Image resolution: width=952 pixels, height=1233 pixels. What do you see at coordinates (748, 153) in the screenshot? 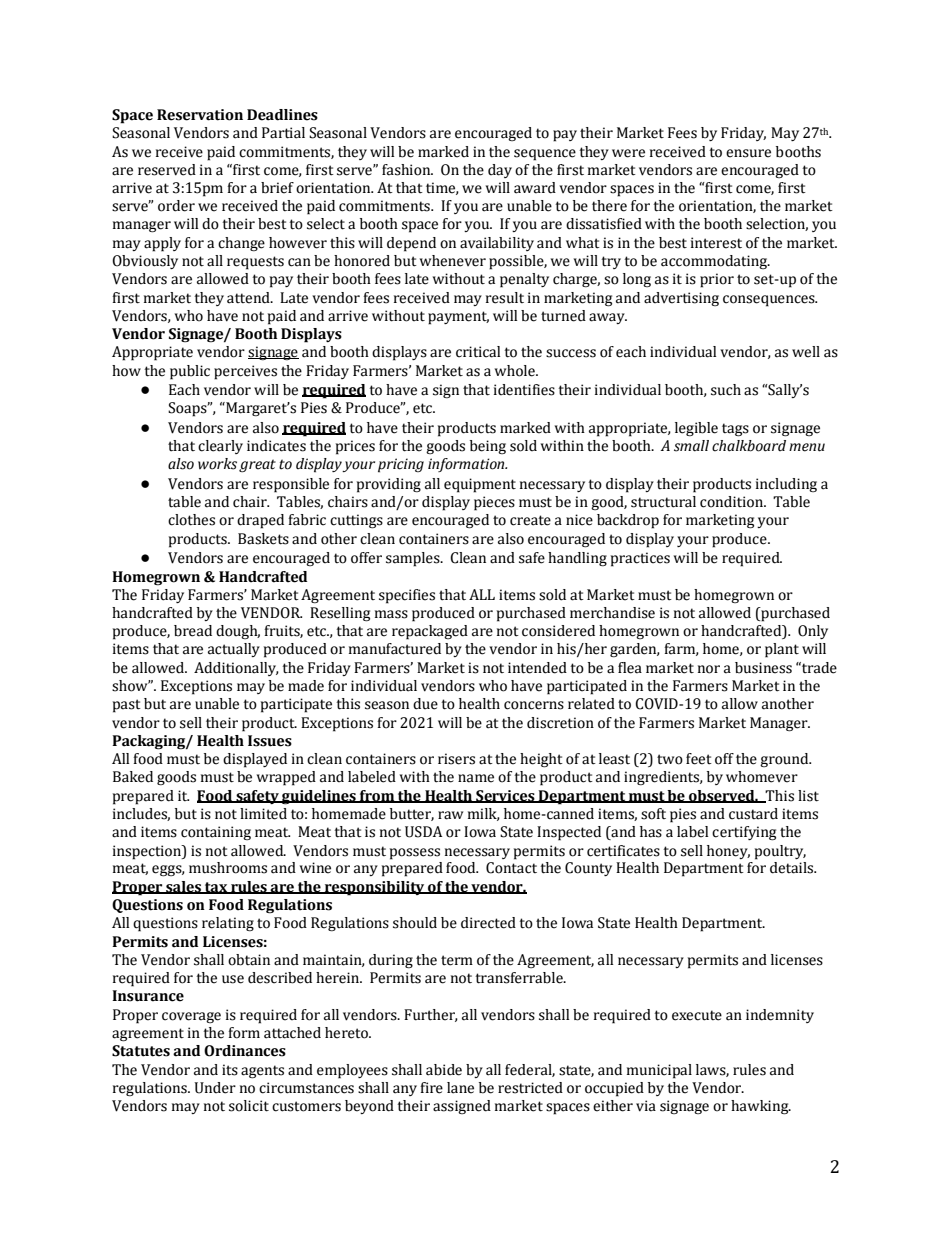
I see `ensure` at bounding box center [748, 153].
